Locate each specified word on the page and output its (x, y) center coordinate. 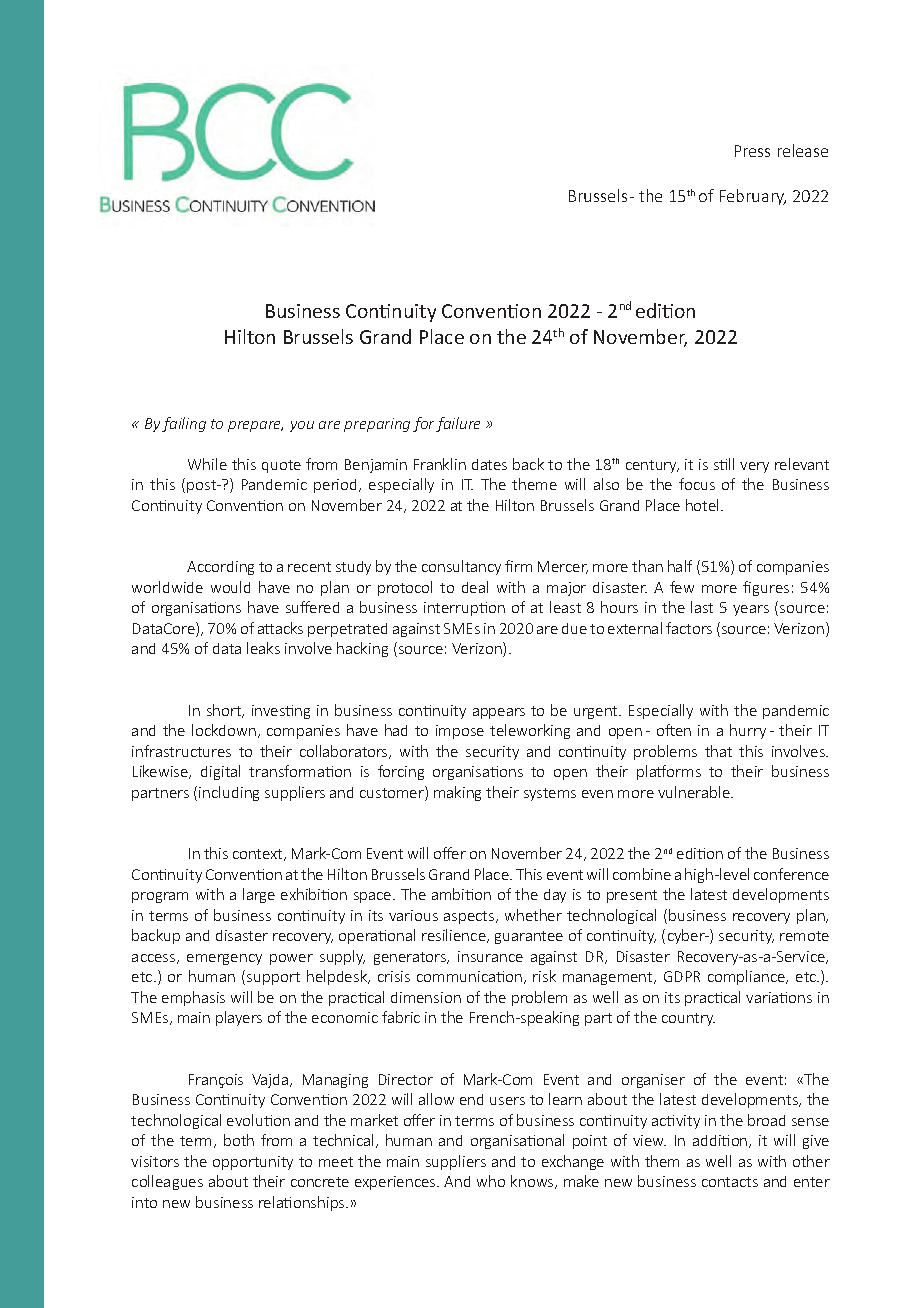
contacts (730, 1182)
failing (184, 424)
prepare (255, 426)
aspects (470, 917)
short (225, 711)
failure (458, 424)
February (753, 197)
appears (499, 713)
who (491, 1181)
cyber (687, 936)
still (724, 464)
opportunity (253, 1163)
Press (752, 151)
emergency (224, 959)
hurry (748, 731)
